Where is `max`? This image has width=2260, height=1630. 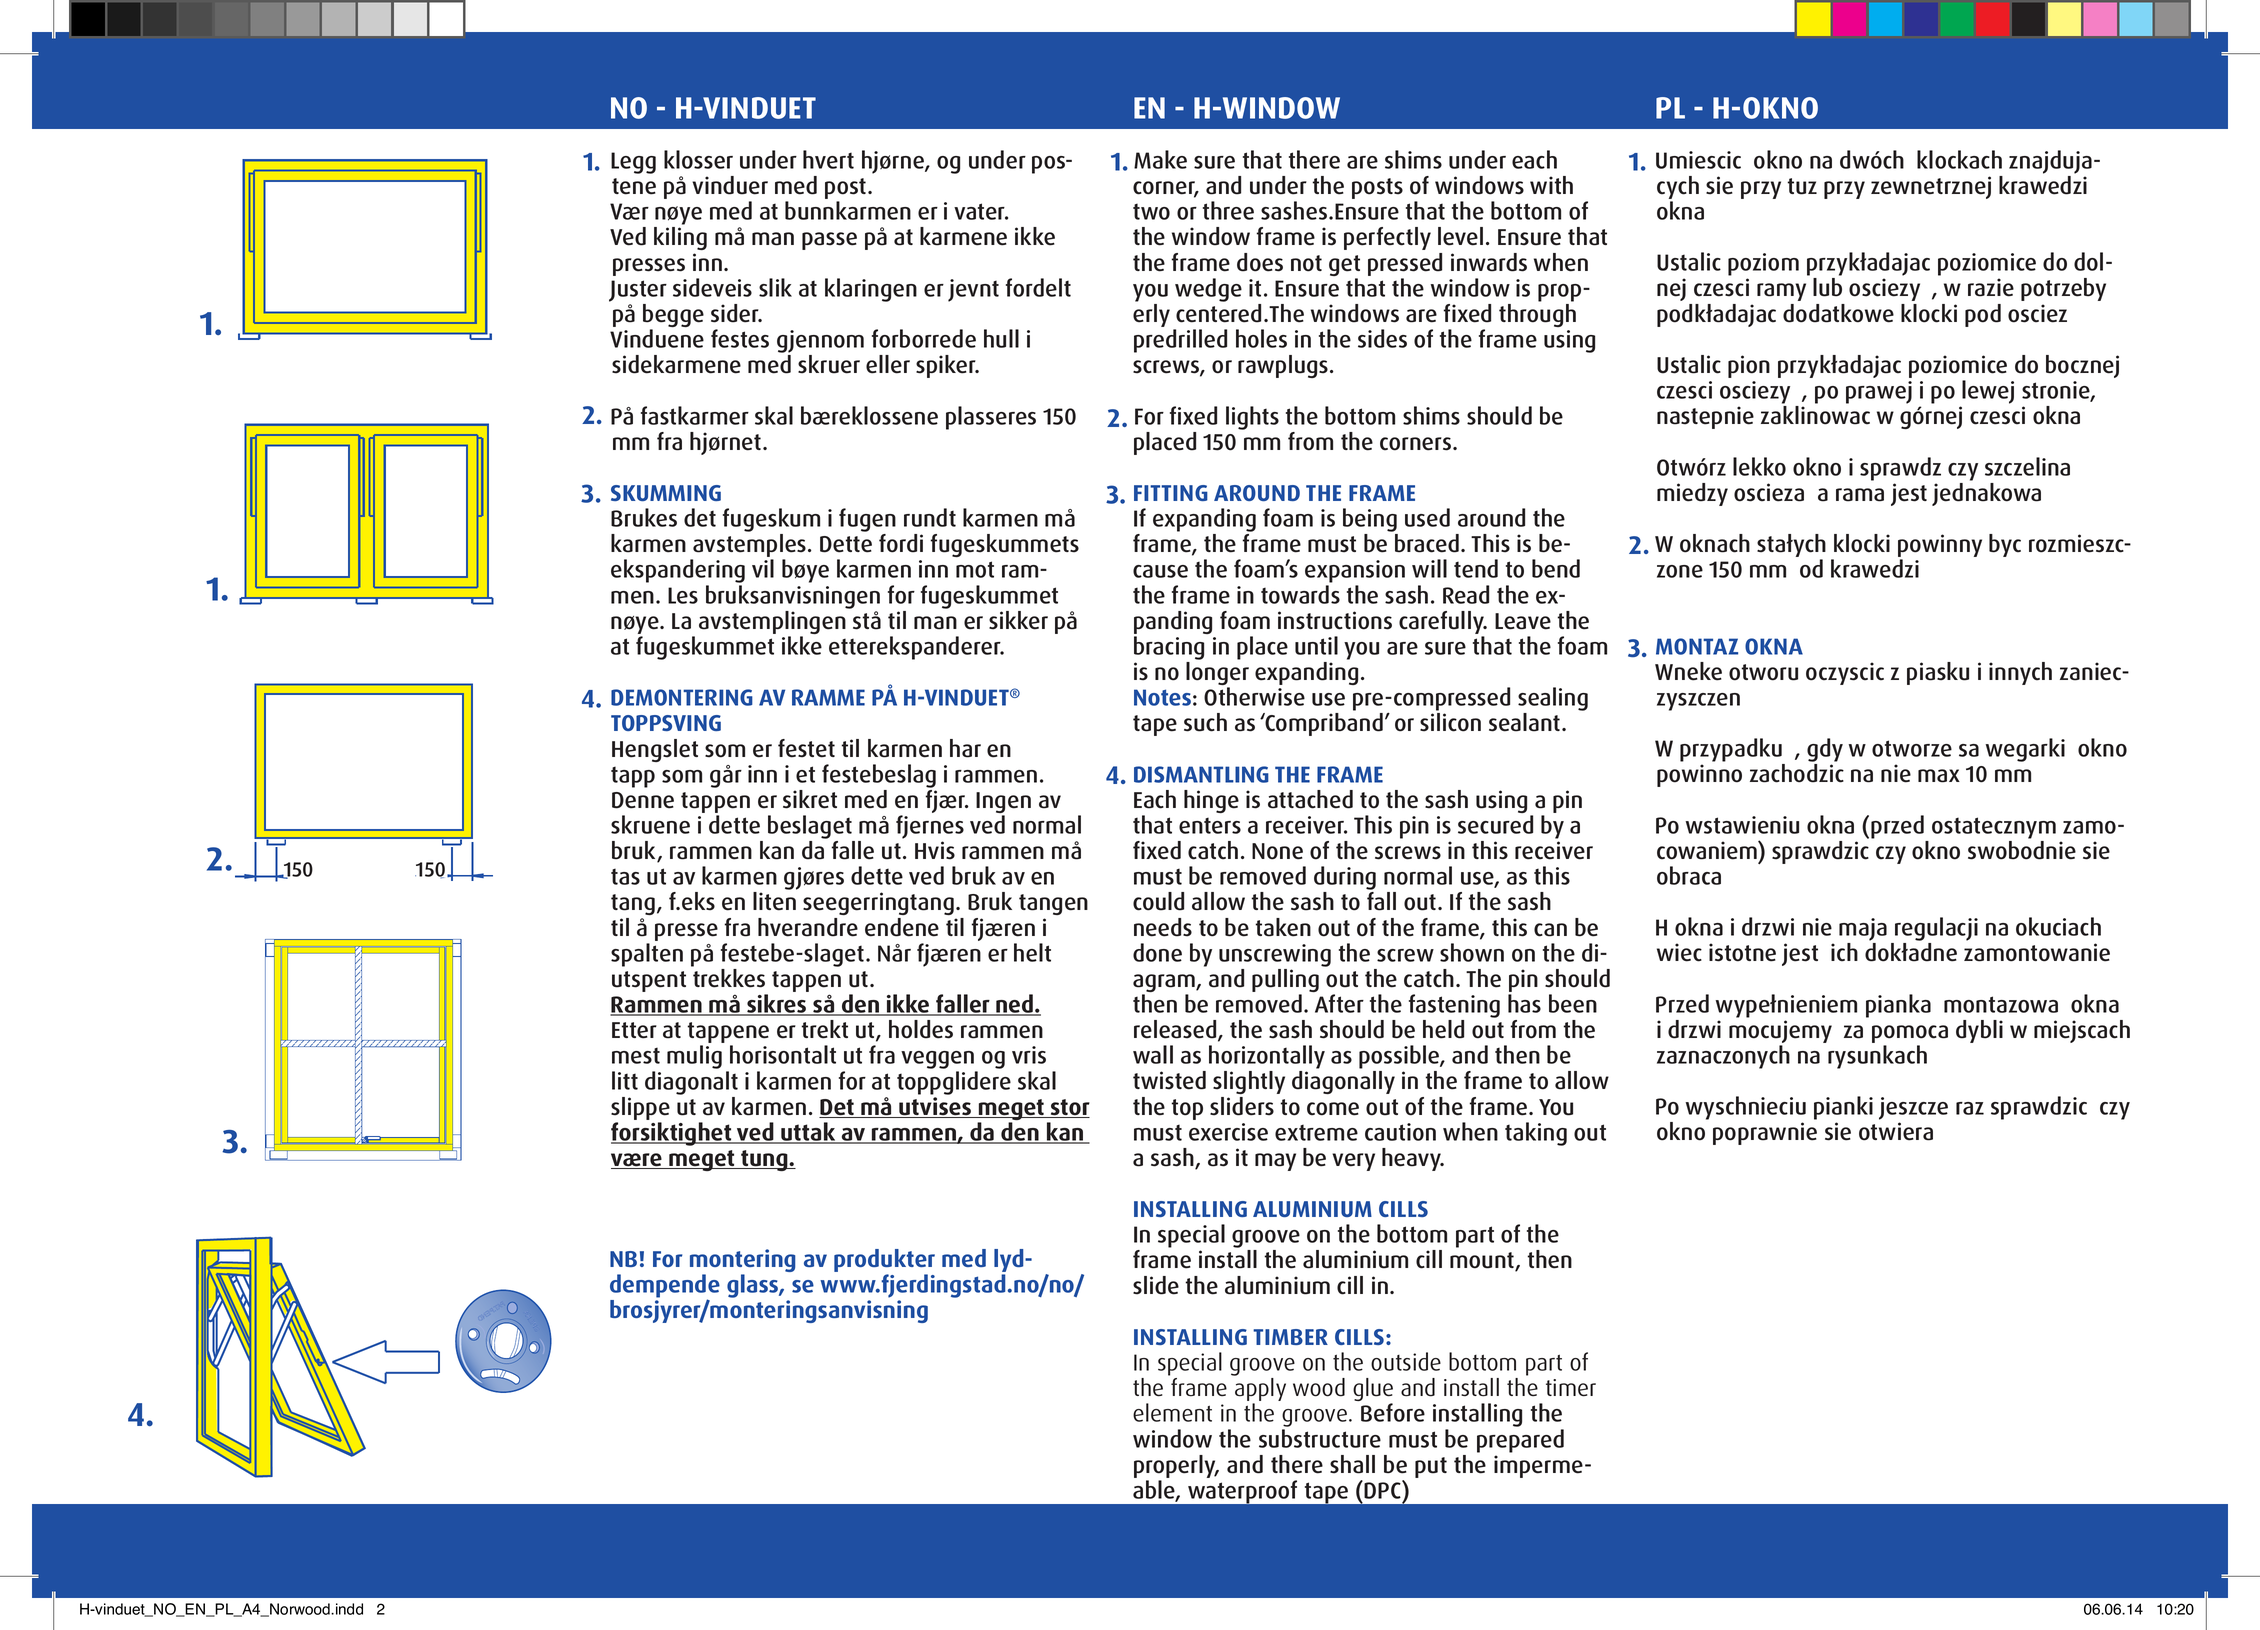 max is located at coordinates (1939, 776).
